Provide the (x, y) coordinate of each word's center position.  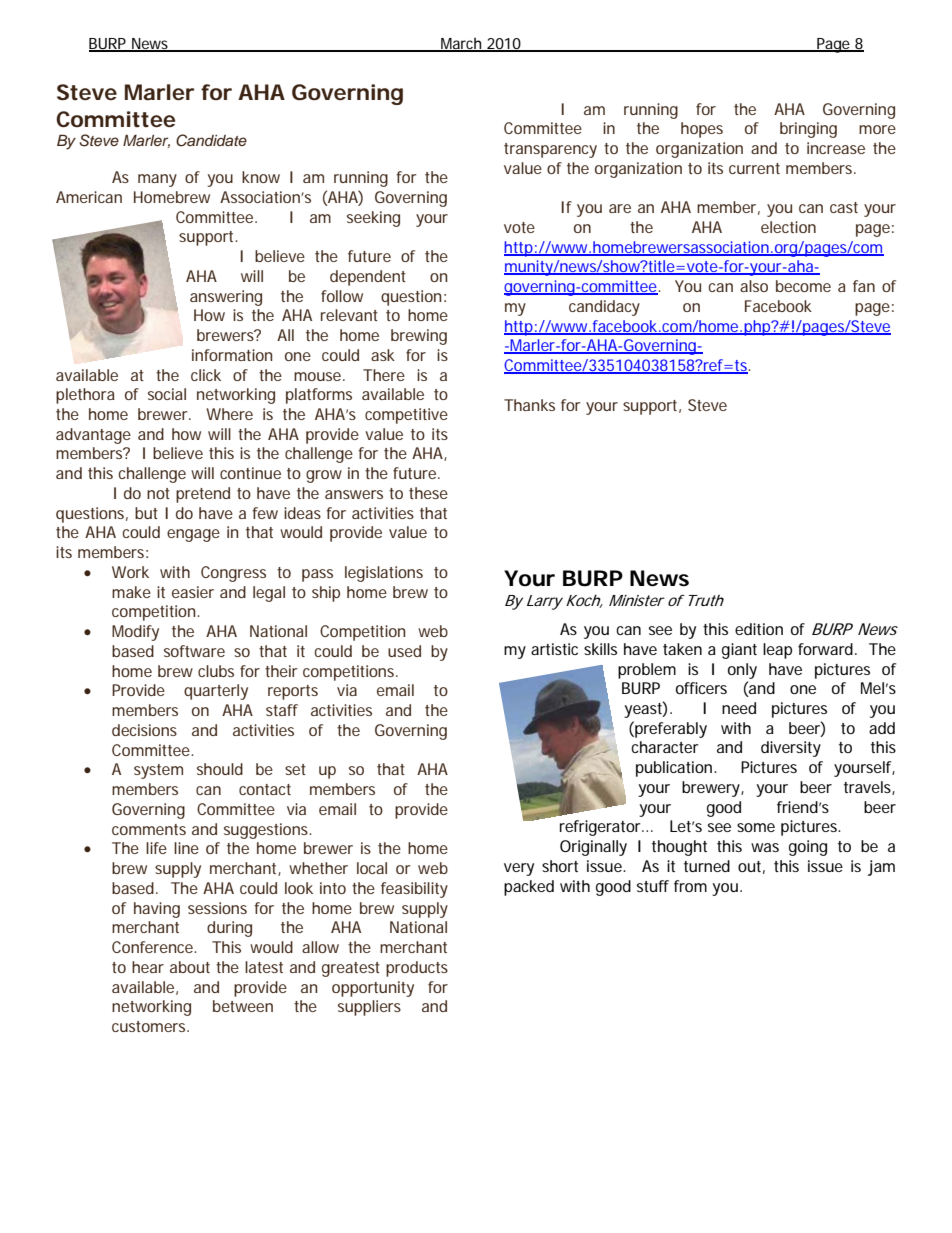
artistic (554, 649)
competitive (406, 416)
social (167, 394)
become (803, 286)
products (417, 969)
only (742, 671)
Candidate (211, 140)
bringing (808, 130)
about (190, 967)
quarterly (216, 692)
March (461, 45)
